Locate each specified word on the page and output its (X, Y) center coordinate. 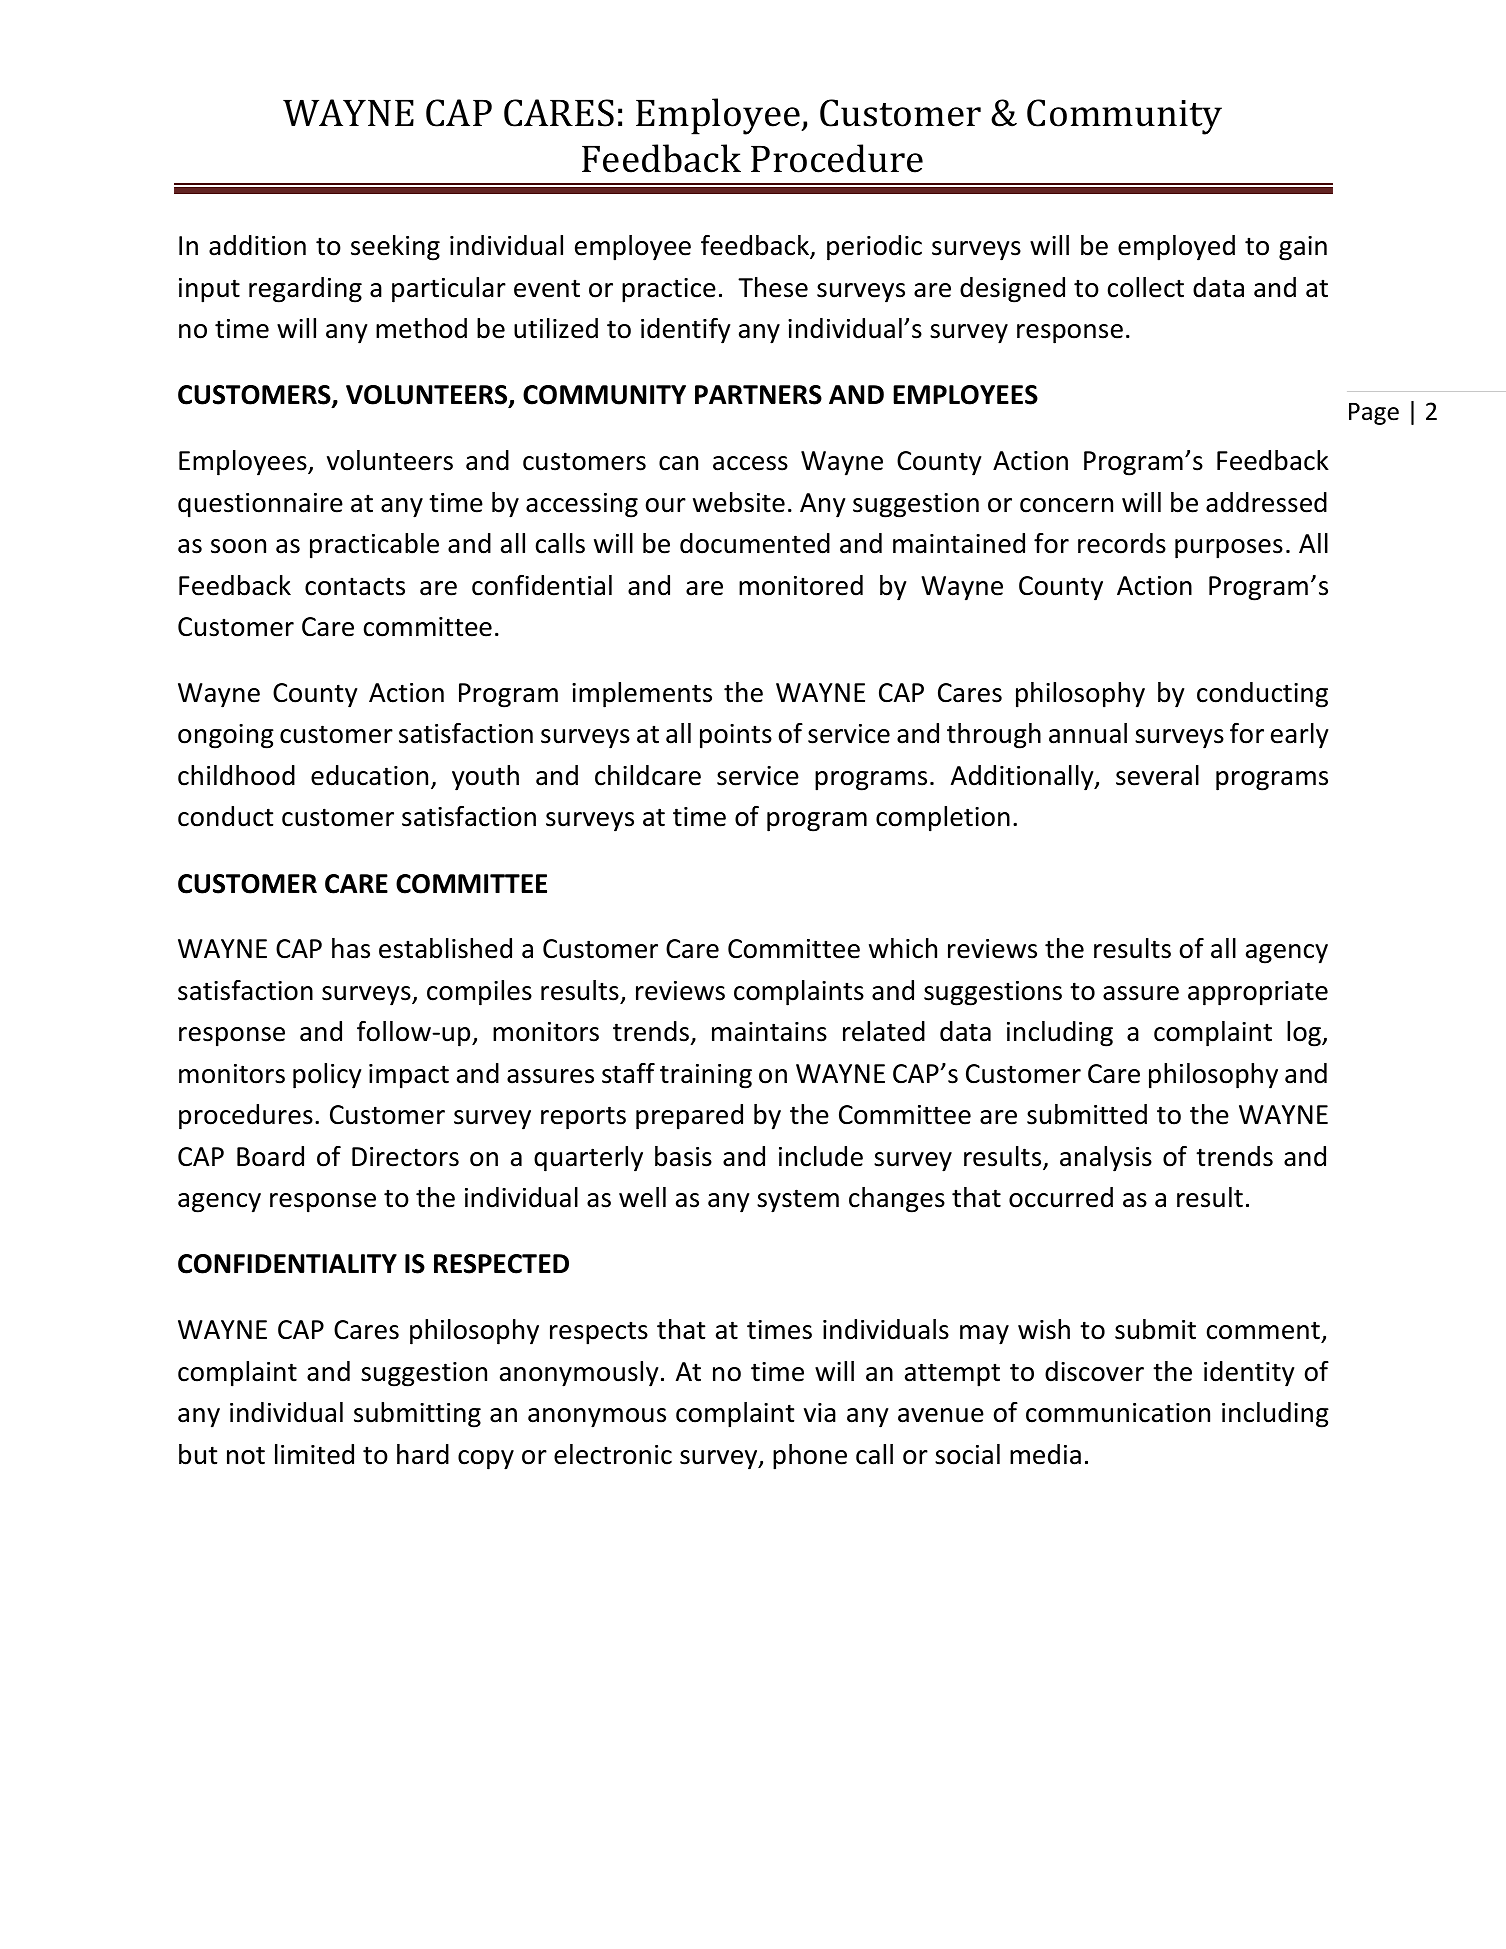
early (1300, 736)
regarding (305, 290)
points (736, 736)
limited (314, 1454)
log (1305, 1034)
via (820, 1413)
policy (327, 1076)
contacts (355, 586)
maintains (769, 1032)
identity (1249, 1374)
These (773, 287)
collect (1146, 287)
